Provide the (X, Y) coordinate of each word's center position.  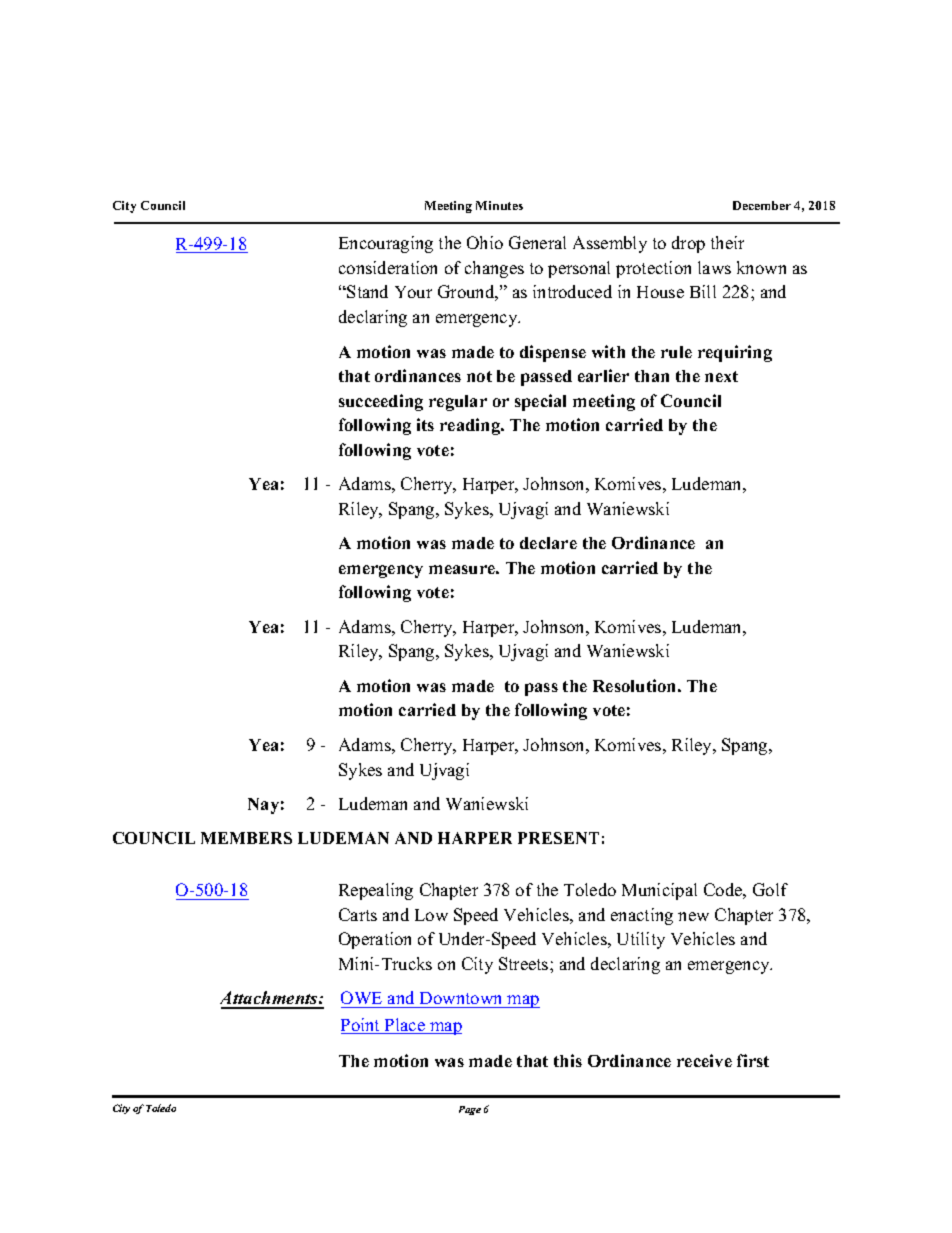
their (727, 242)
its (425, 424)
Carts (358, 914)
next (721, 376)
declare (548, 543)
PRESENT (558, 838)
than (652, 376)
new (693, 916)
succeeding (381, 402)
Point (362, 1026)
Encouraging (386, 244)
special (540, 402)
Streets (525, 963)
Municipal (659, 891)
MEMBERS (246, 838)
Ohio (485, 242)
